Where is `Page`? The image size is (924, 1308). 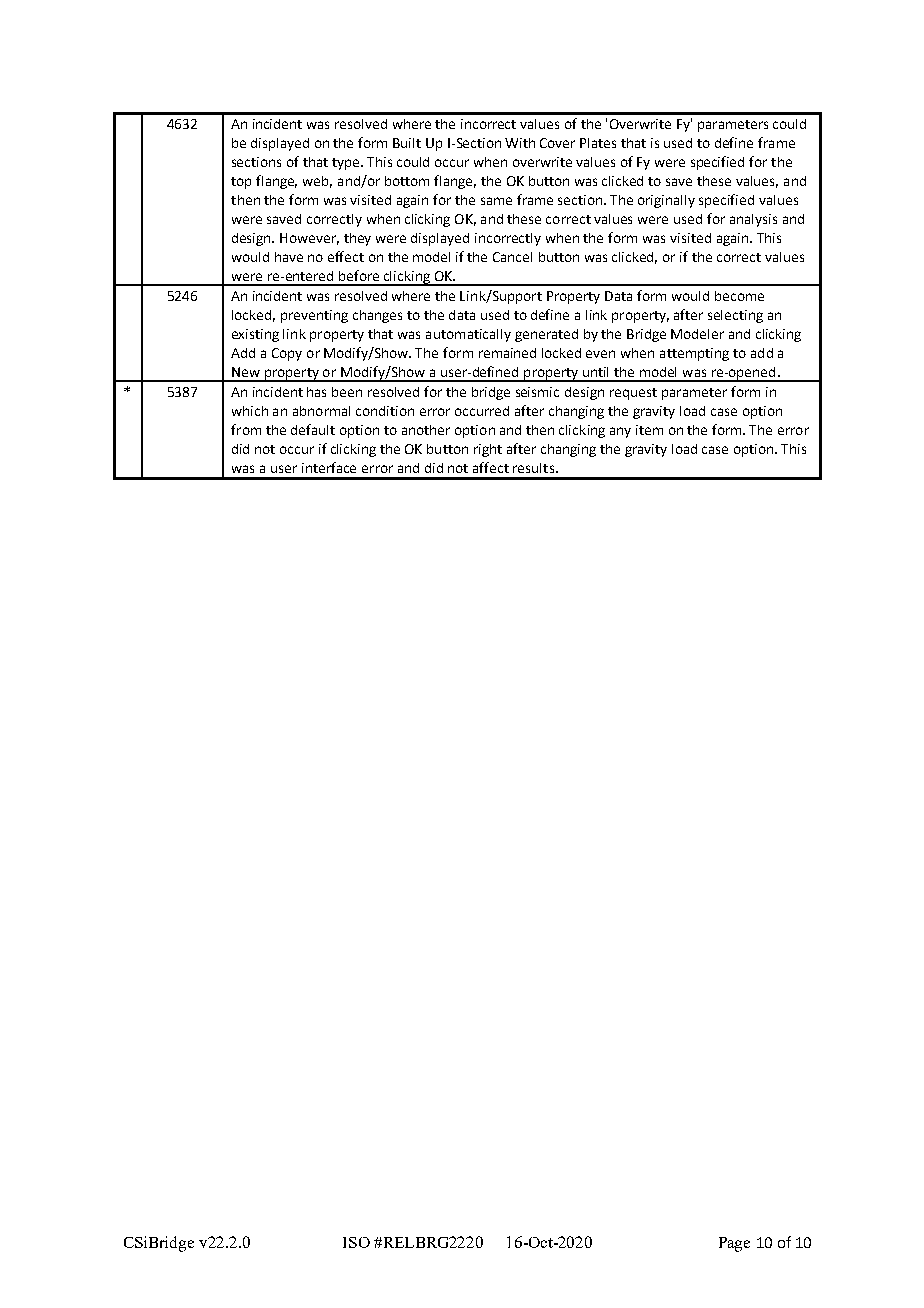
Page is located at coordinates (734, 1244).
